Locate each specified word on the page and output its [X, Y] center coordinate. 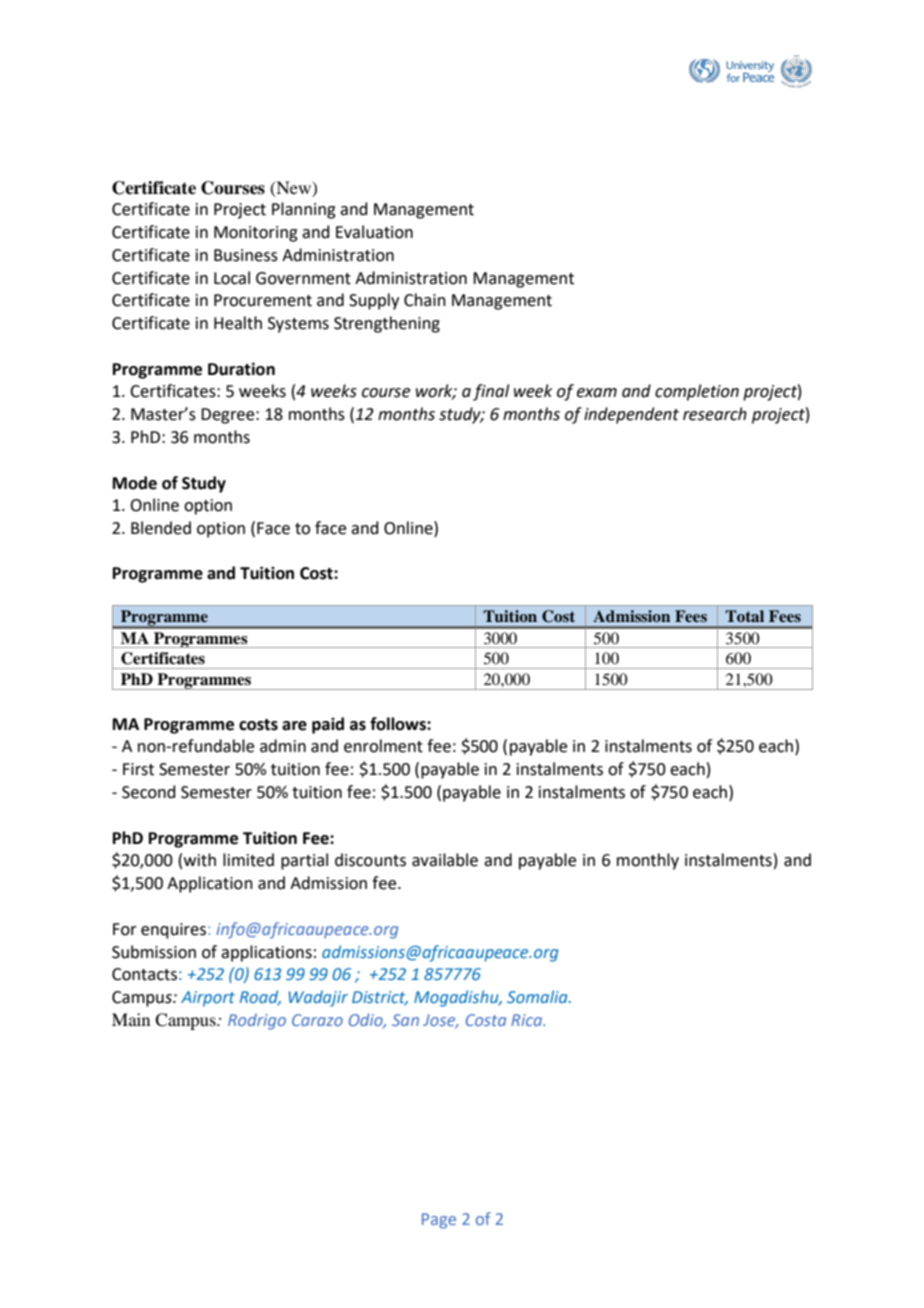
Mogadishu [457, 998]
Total [744, 616]
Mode [135, 483]
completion [697, 392]
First [138, 769]
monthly [648, 861]
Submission [154, 952]
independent [631, 415]
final [491, 392]
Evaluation [374, 232]
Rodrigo [257, 1021]
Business [246, 255]
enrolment [383, 746]
